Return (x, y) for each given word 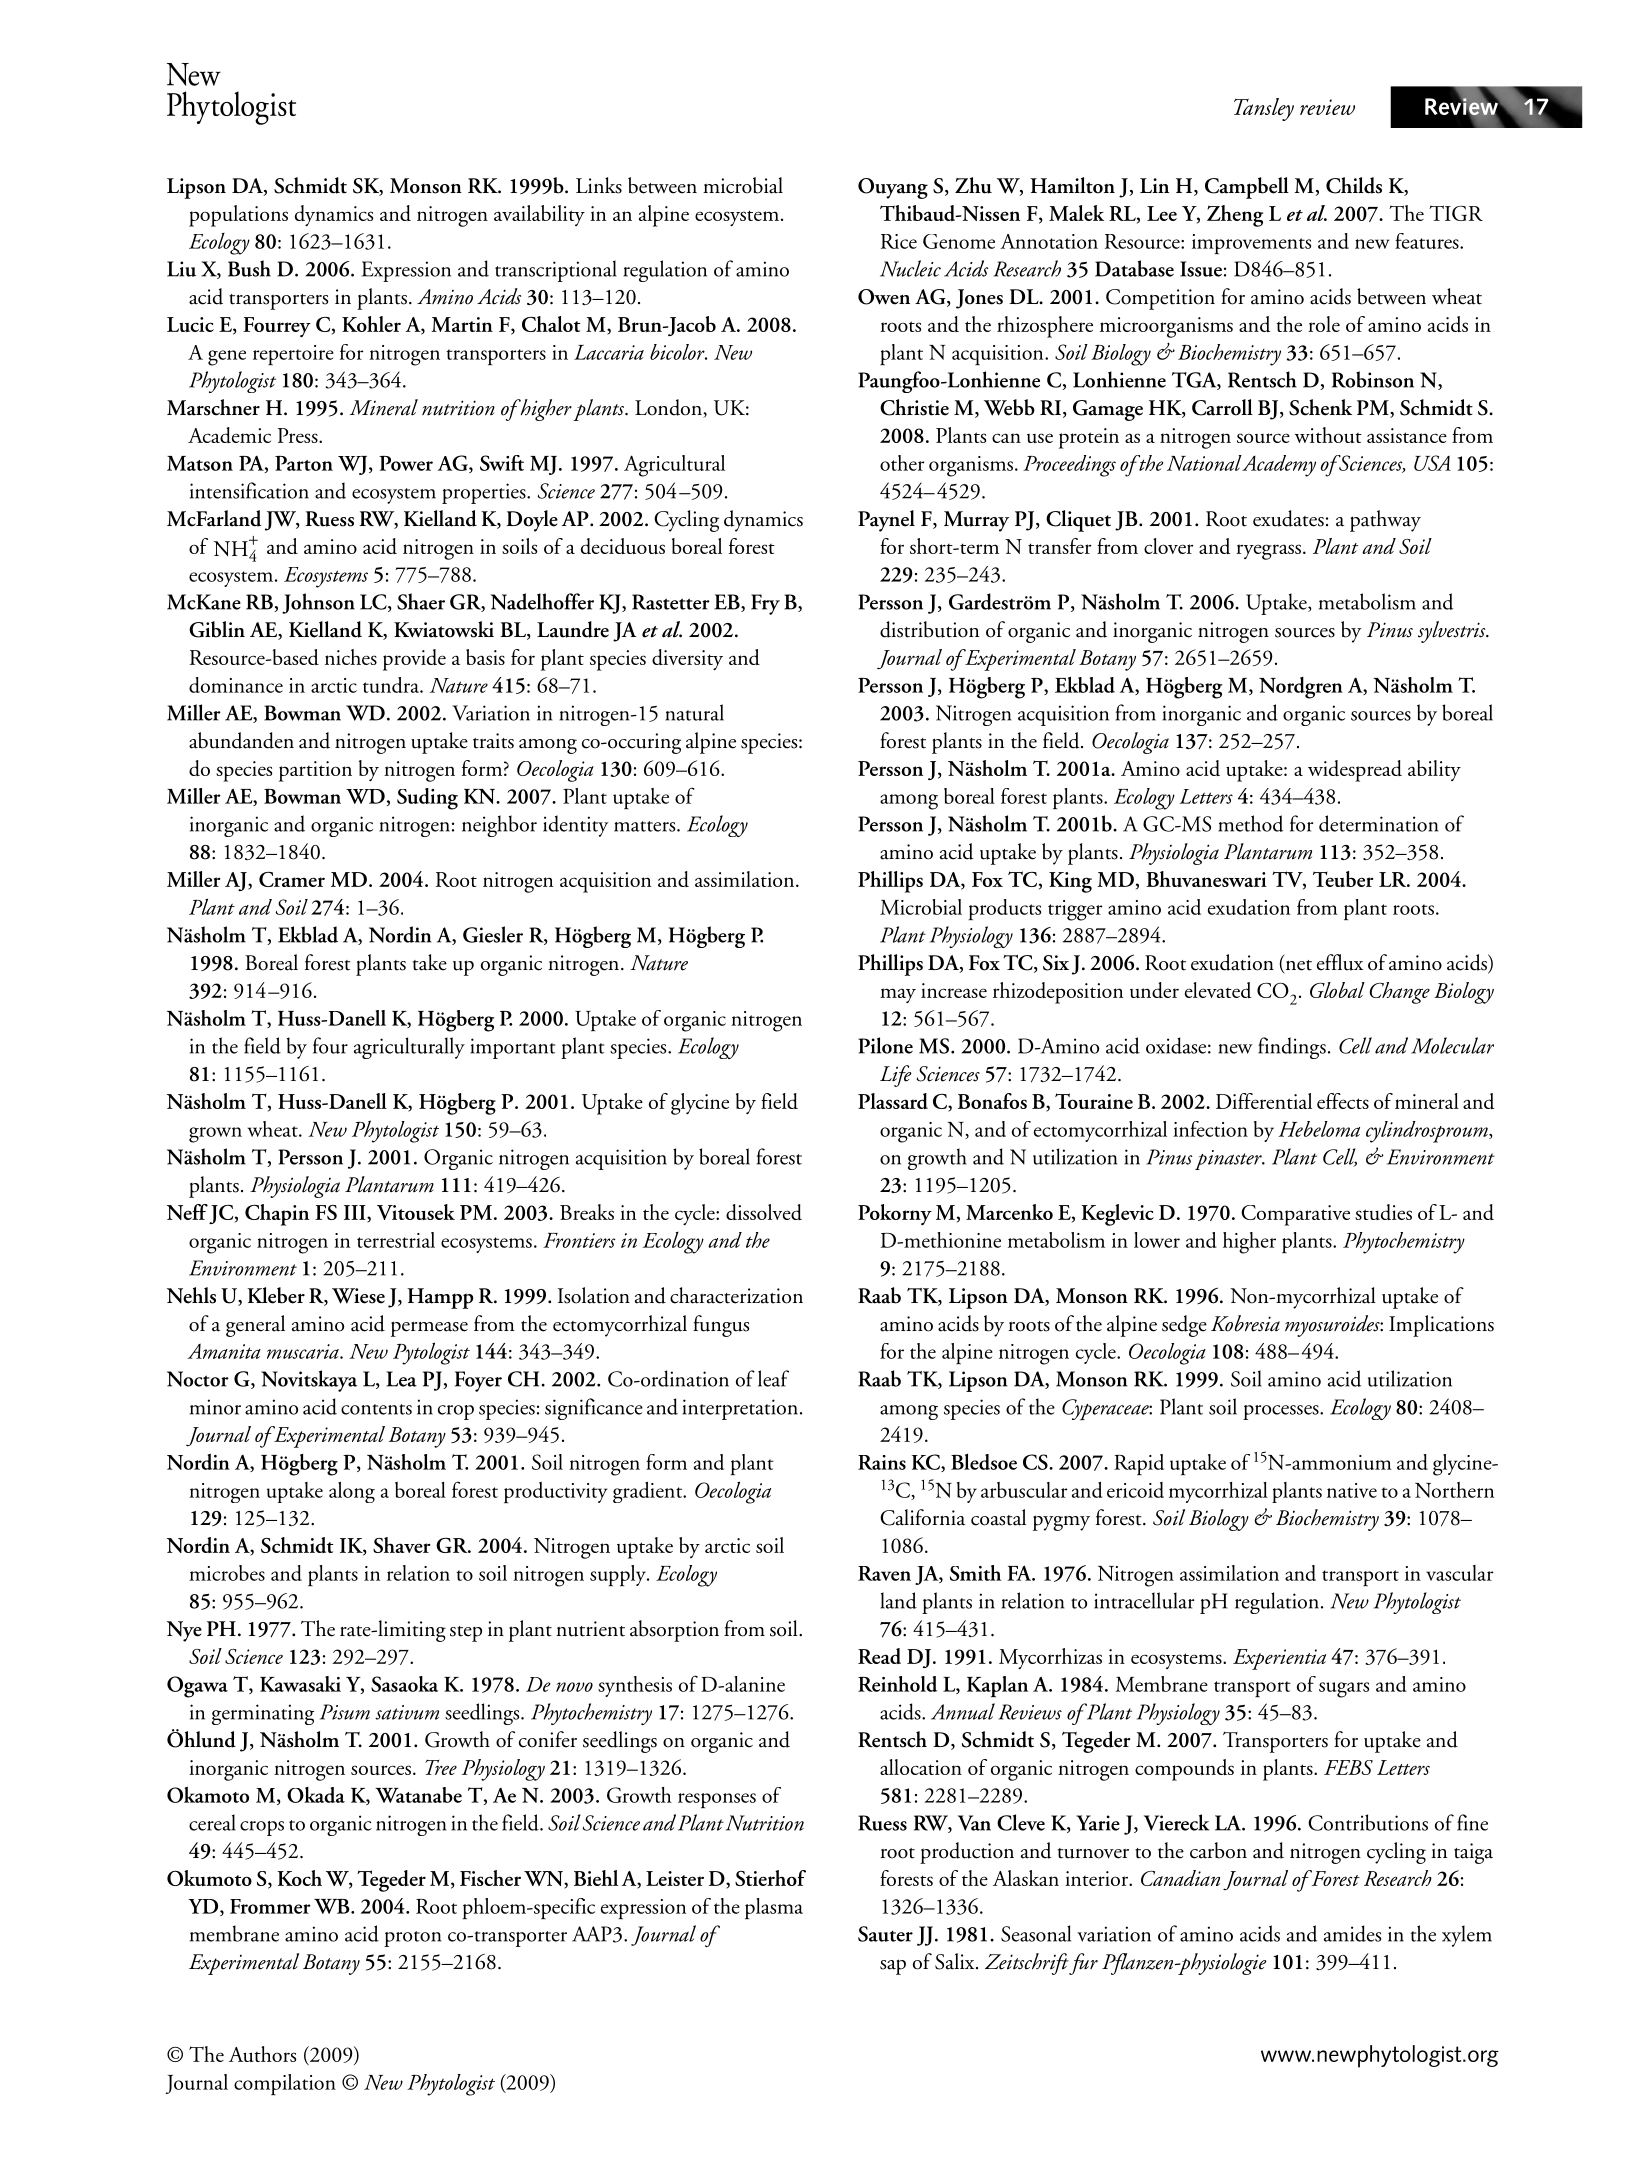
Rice (899, 241)
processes (1282, 1412)
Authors (262, 2054)
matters (646, 826)
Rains (882, 1462)
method (1250, 823)
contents (376, 1409)
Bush (249, 268)
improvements (1251, 244)
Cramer (292, 879)
